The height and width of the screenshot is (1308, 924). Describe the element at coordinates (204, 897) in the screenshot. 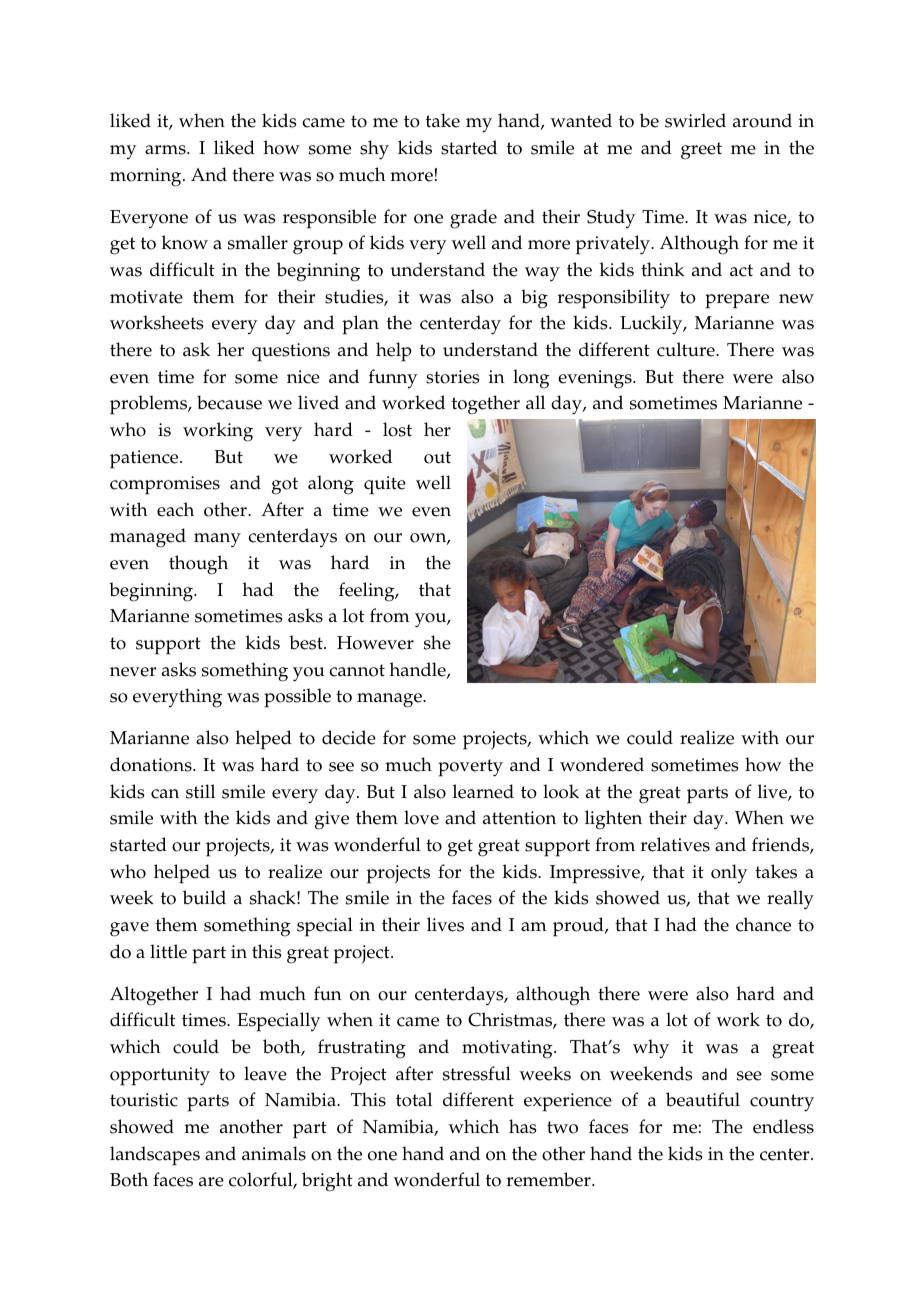

I see `build` at that location.
